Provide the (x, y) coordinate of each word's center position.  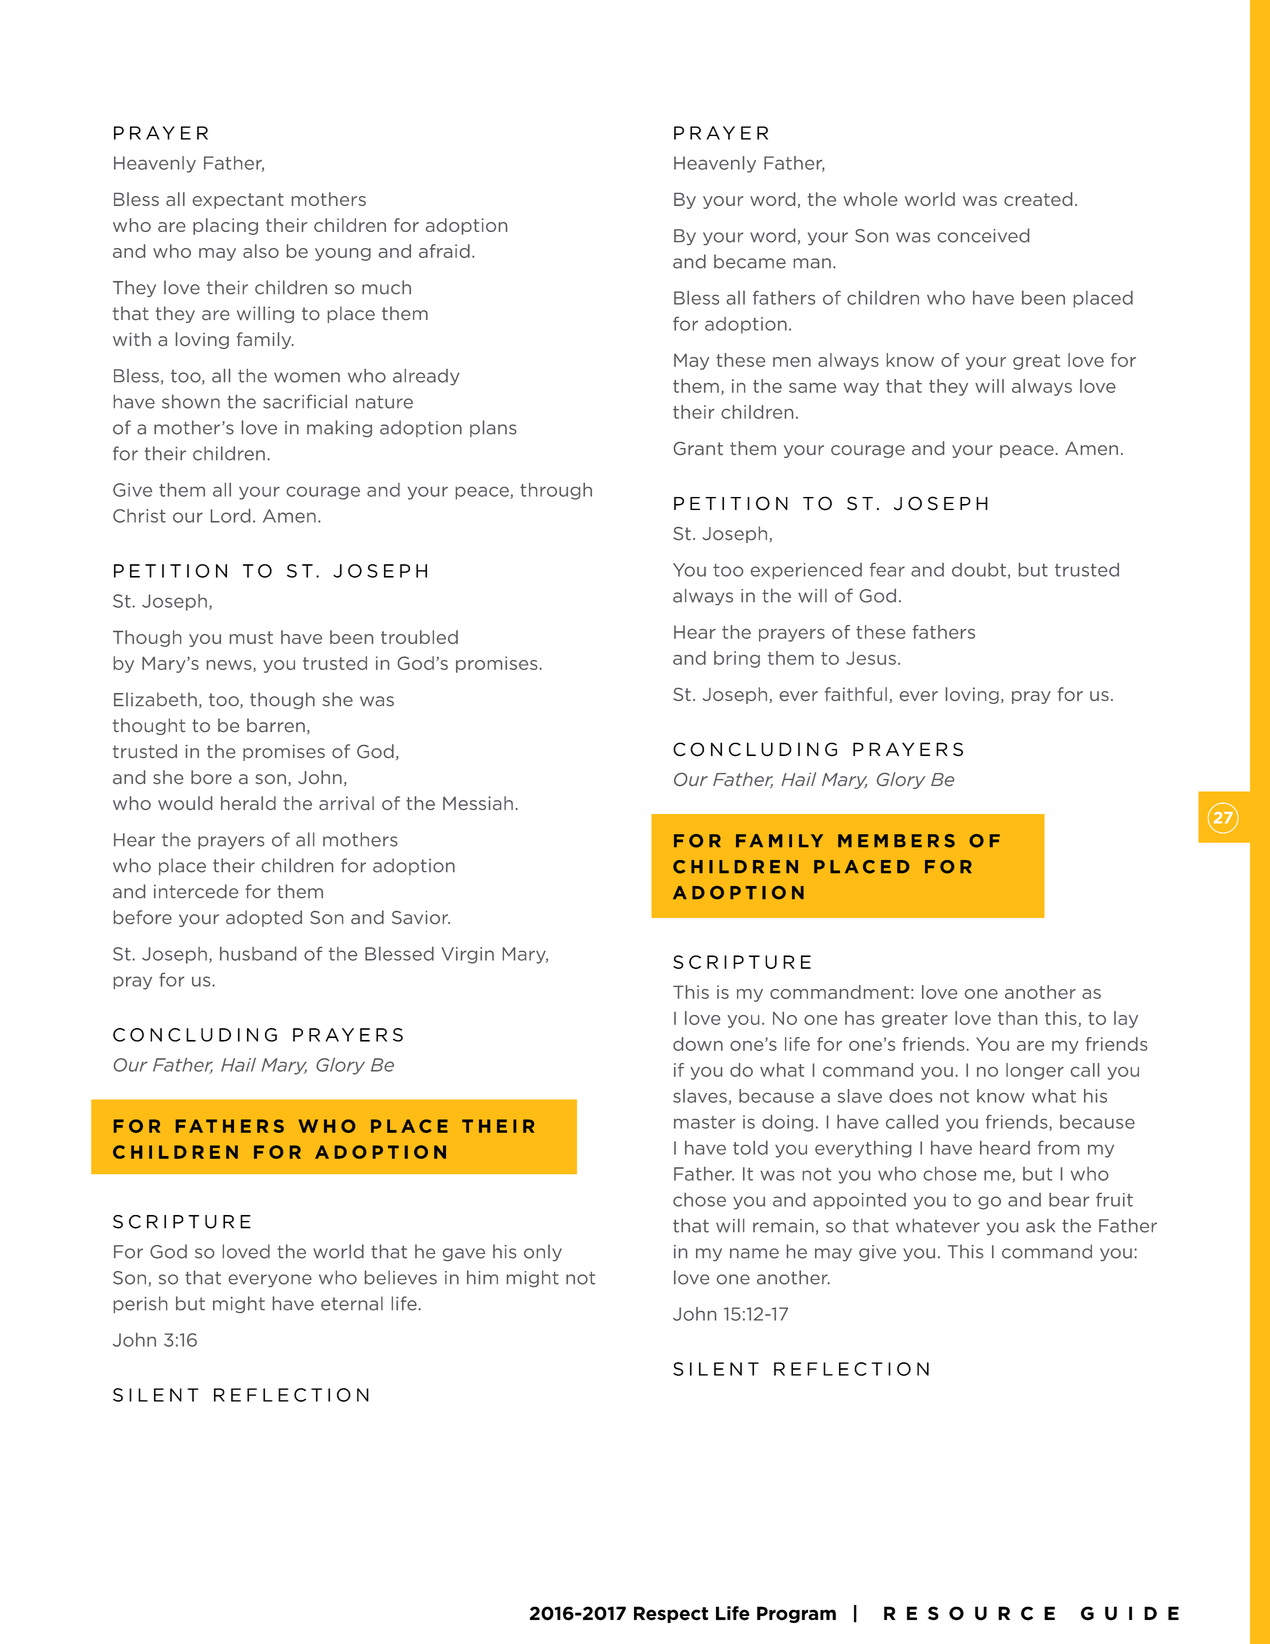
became (750, 261)
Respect (671, 1614)
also (261, 251)
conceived (983, 235)
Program (796, 1614)
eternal (352, 1303)
